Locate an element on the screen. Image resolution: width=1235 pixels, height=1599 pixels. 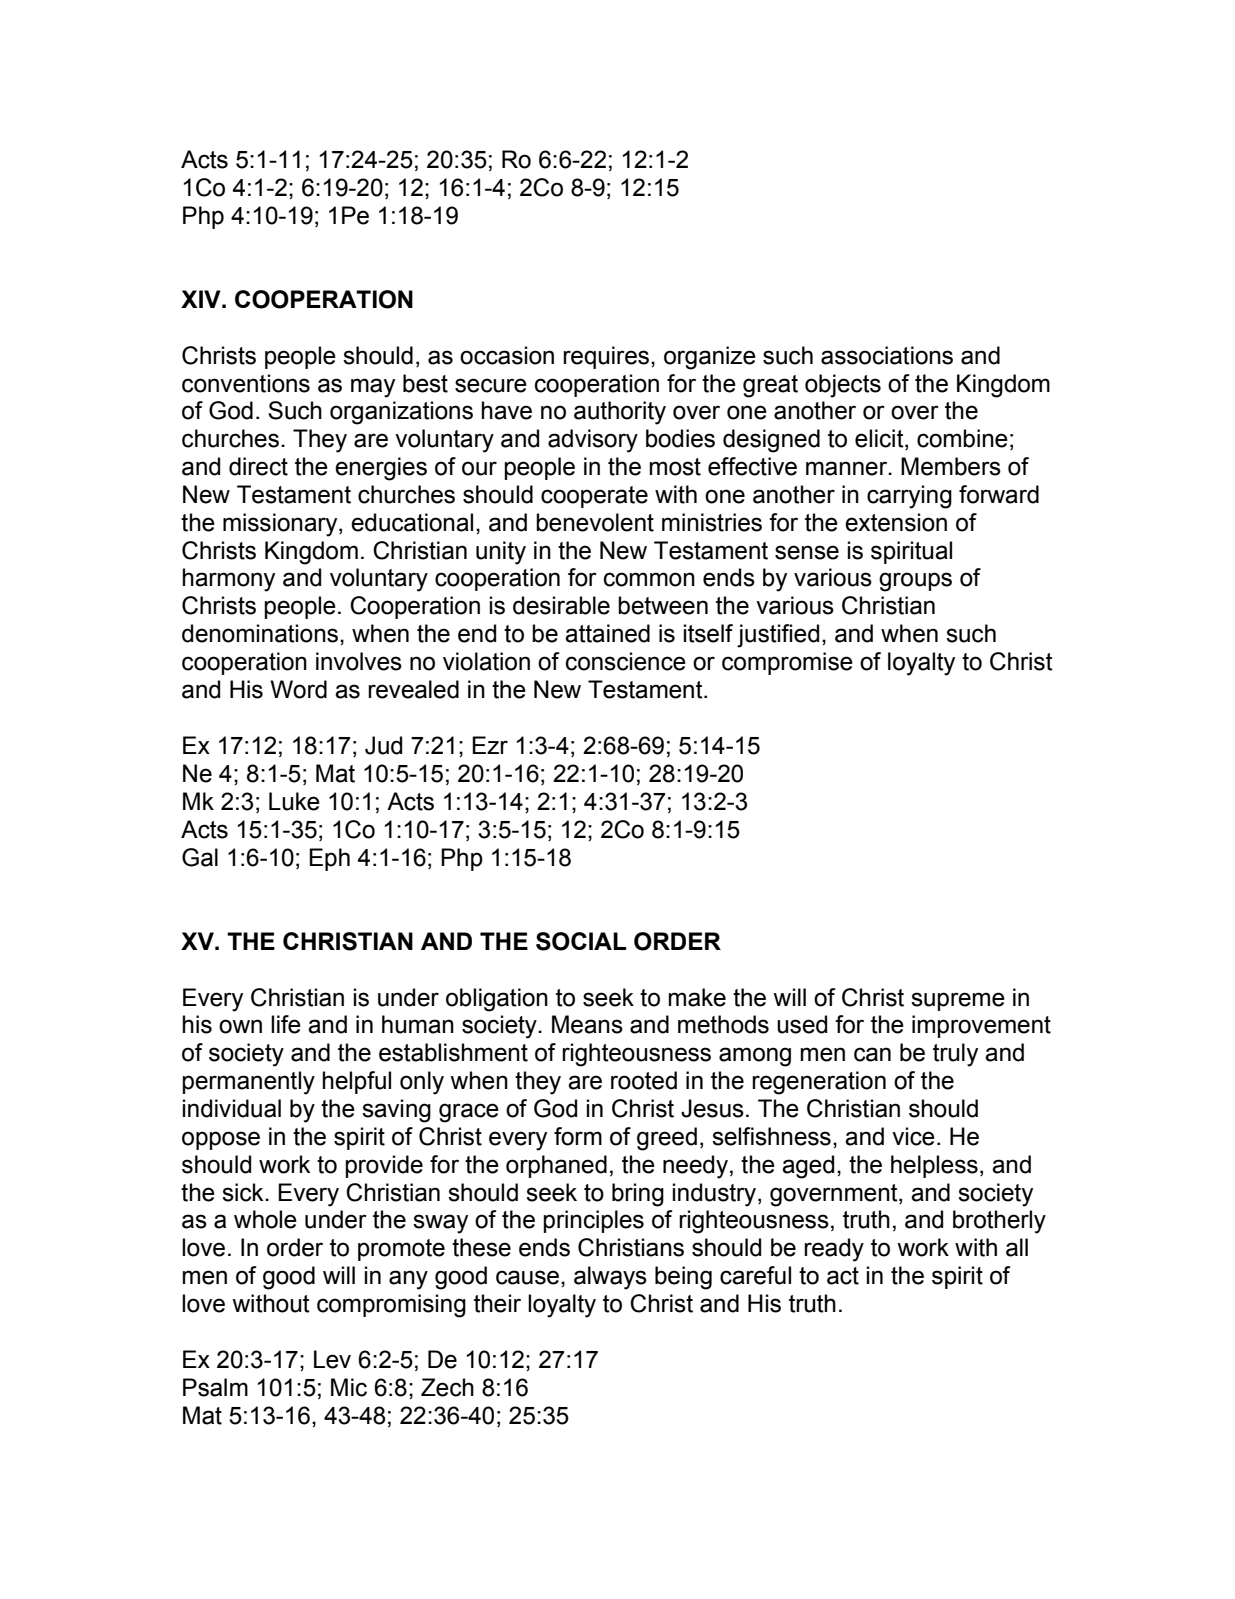
conscience is located at coordinates (626, 661).
